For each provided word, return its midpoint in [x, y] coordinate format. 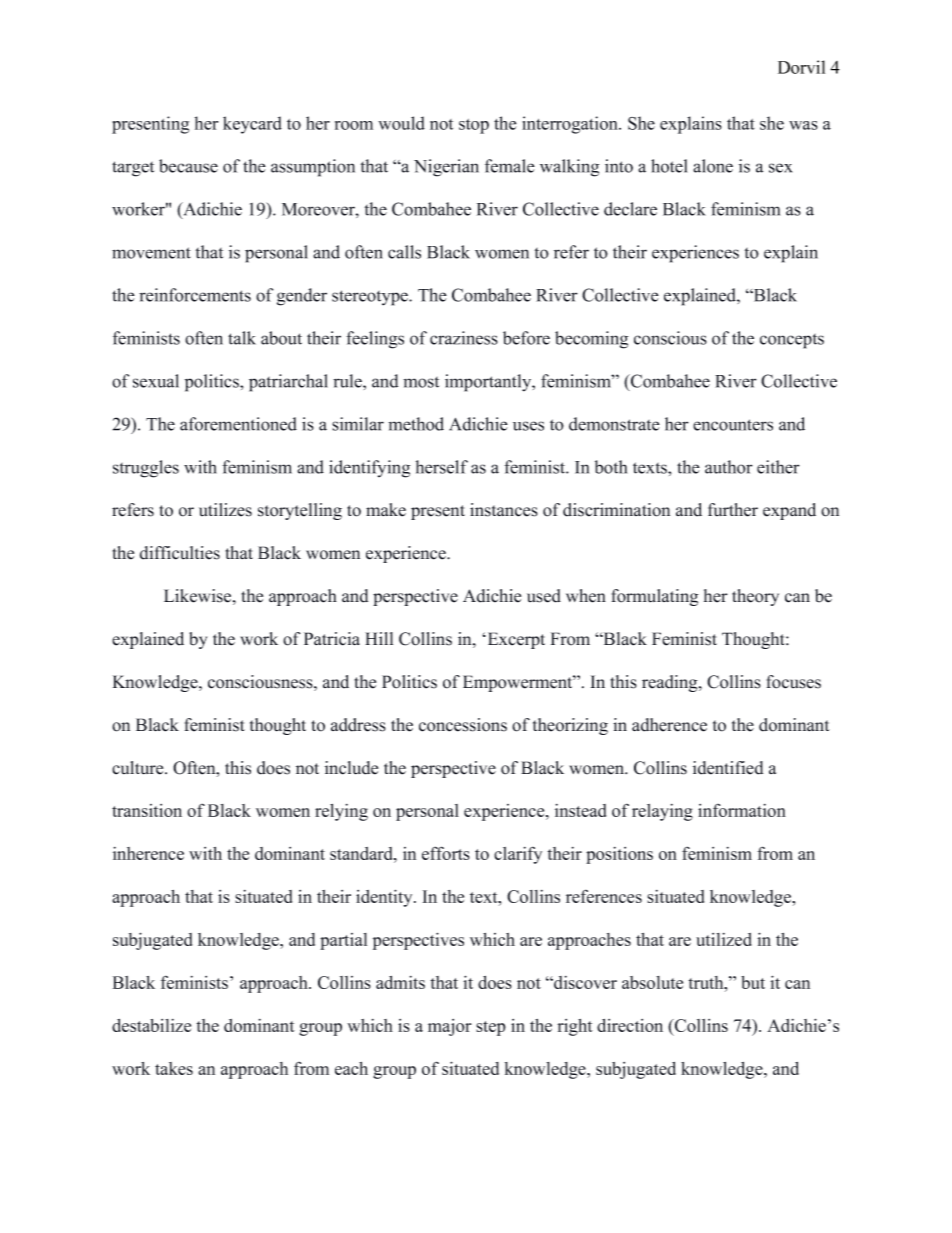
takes [174, 1068]
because [188, 166]
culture [139, 768]
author [729, 467]
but [753, 982]
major [449, 1027]
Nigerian [446, 168]
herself [442, 467]
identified [728, 768]
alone [713, 166]
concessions [463, 725]
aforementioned [238, 424]
